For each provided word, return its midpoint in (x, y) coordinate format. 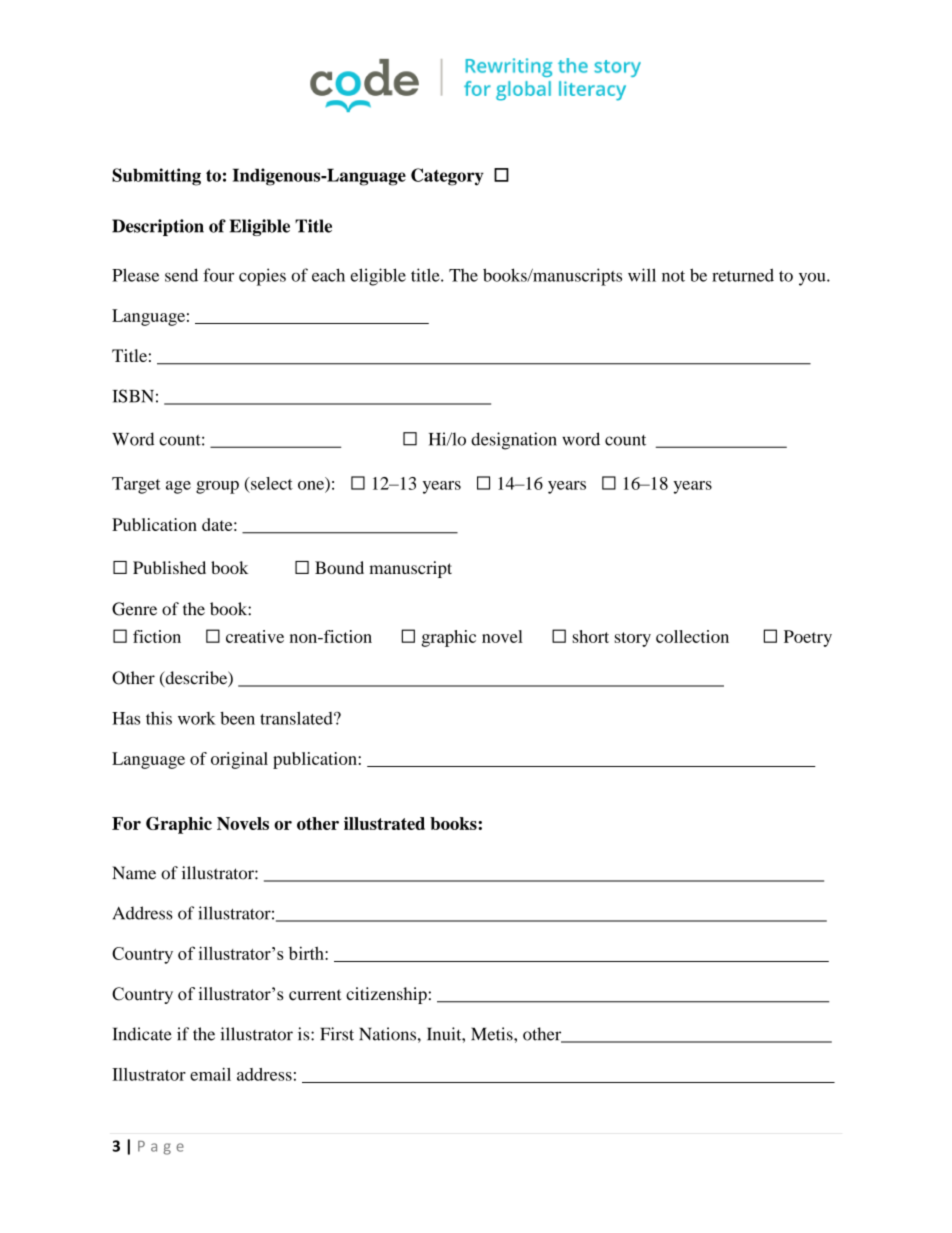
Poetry (808, 638)
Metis (493, 1034)
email (210, 1074)
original (239, 760)
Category (447, 177)
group (217, 487)
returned (743, 275)
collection (692, 636)
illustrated (384, 823)
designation (514, 441)
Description (158, 227)
